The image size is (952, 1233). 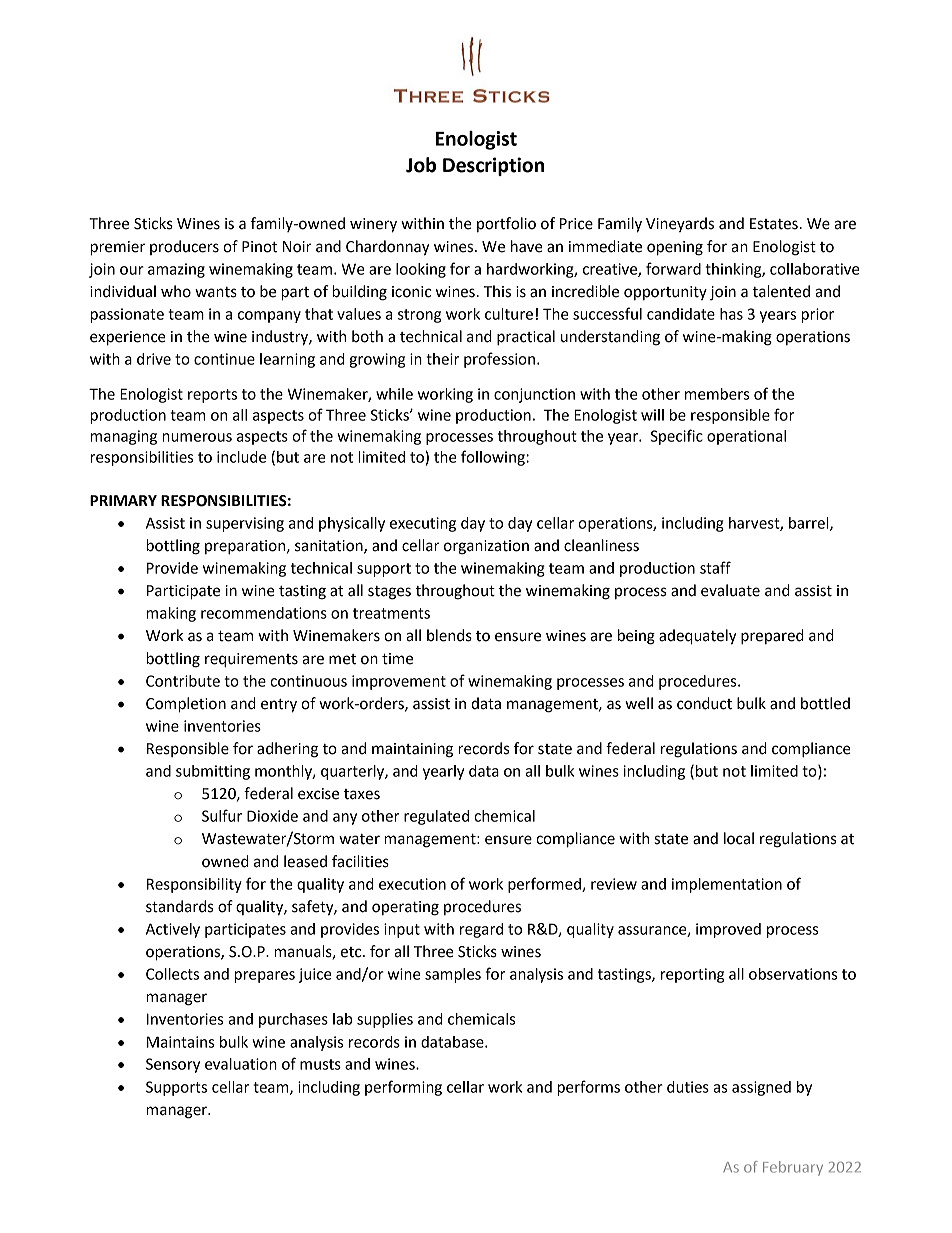 What do you see at coordinates (184, 247) in the screenshot?
I see `producers` at bounding box center [184, 247].
